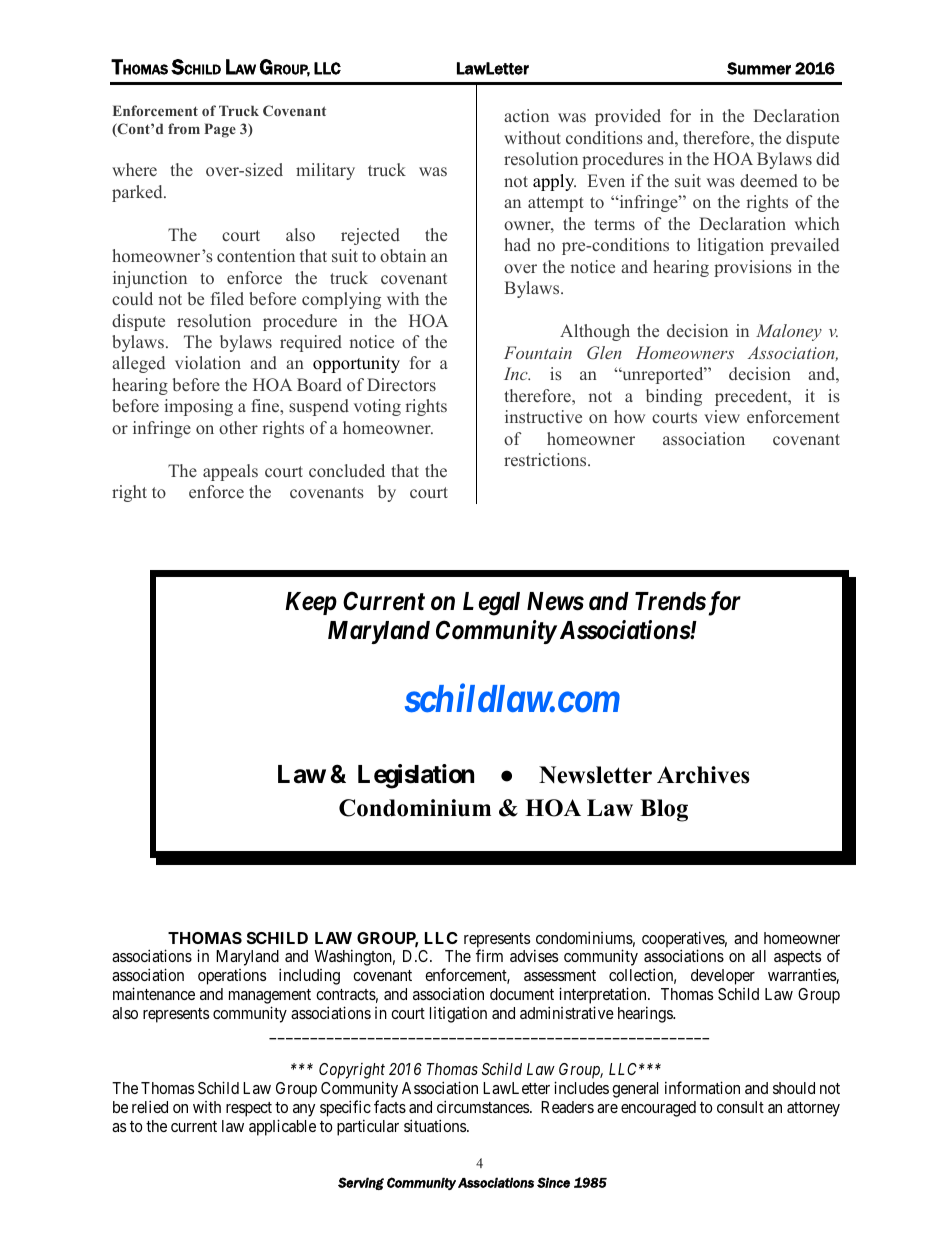  Describe the element at coordinates (526, 115) in the document. I see `action` at that location.
